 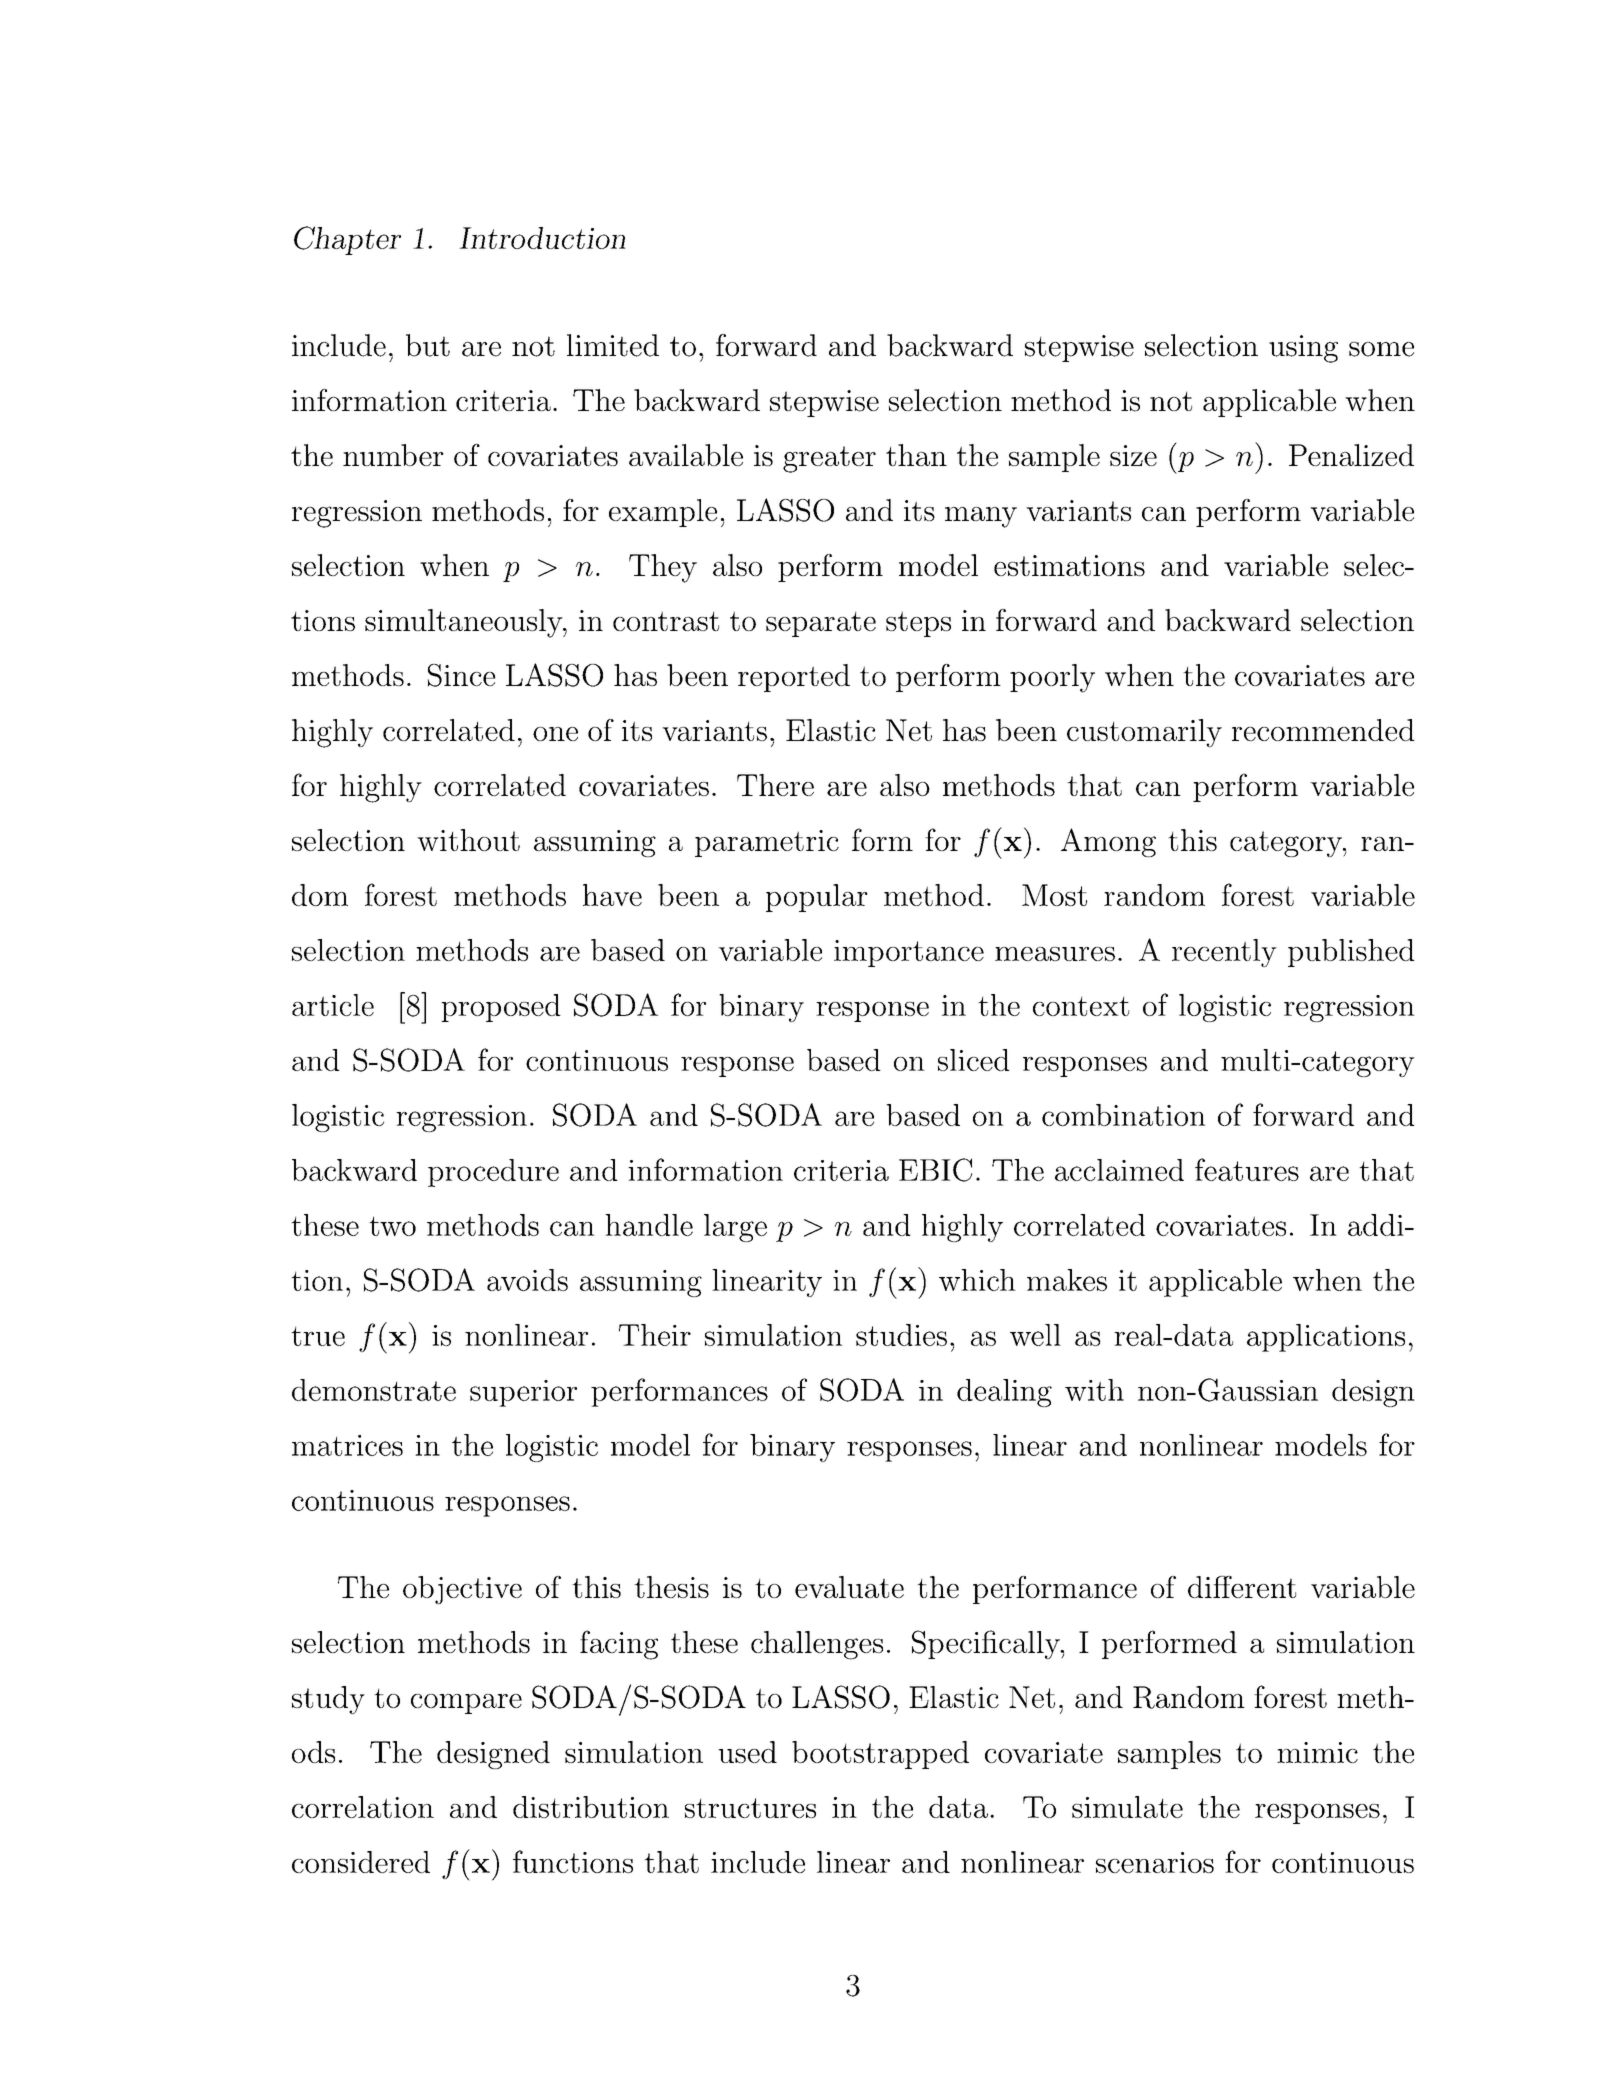 I want to click on Chapter, so click(x=347, y=240).
